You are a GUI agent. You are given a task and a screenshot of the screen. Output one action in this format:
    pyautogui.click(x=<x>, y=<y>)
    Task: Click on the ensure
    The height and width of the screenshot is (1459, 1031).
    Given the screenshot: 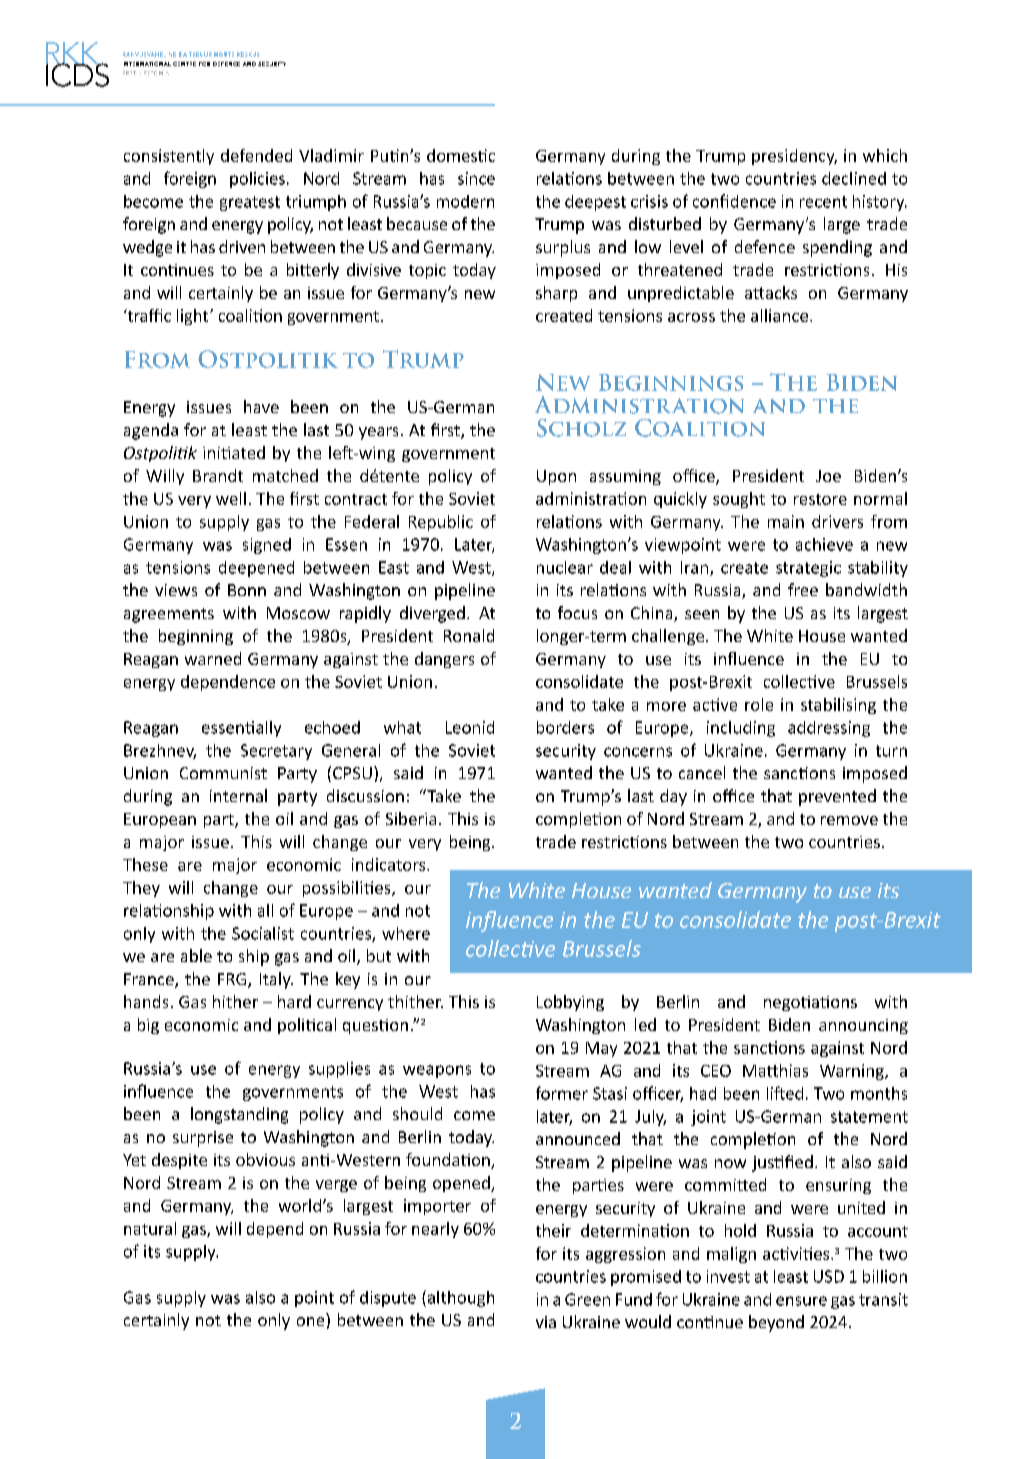 What is the action you would take?
    pyautogui.click(x=801, y=1301)
